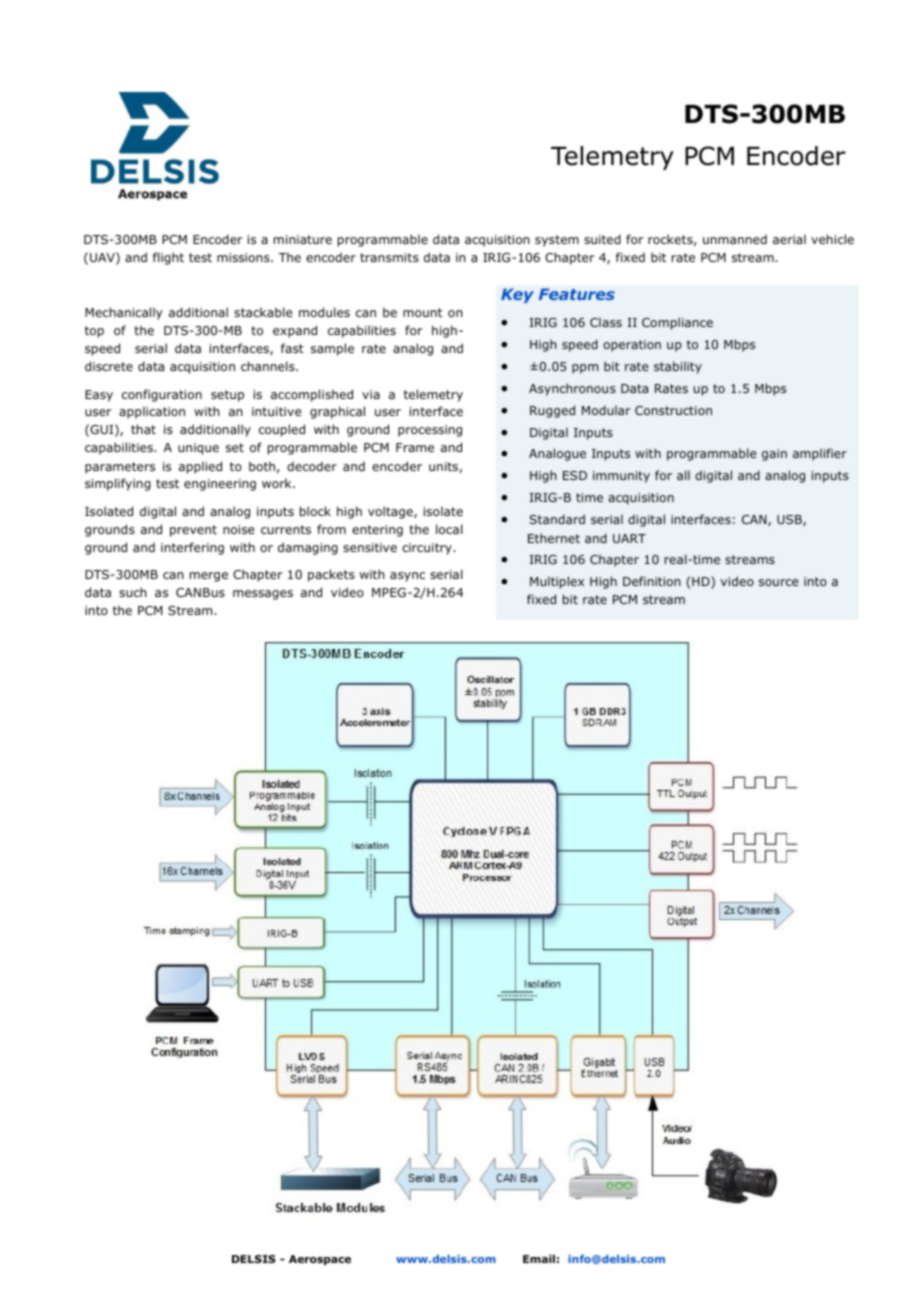 Image resolution: width=924 pixels, height=1308 pixels. What do you see at coordinates (168, 258) in the screenshot?
I see `flight` at bounding box center [168, 258].
